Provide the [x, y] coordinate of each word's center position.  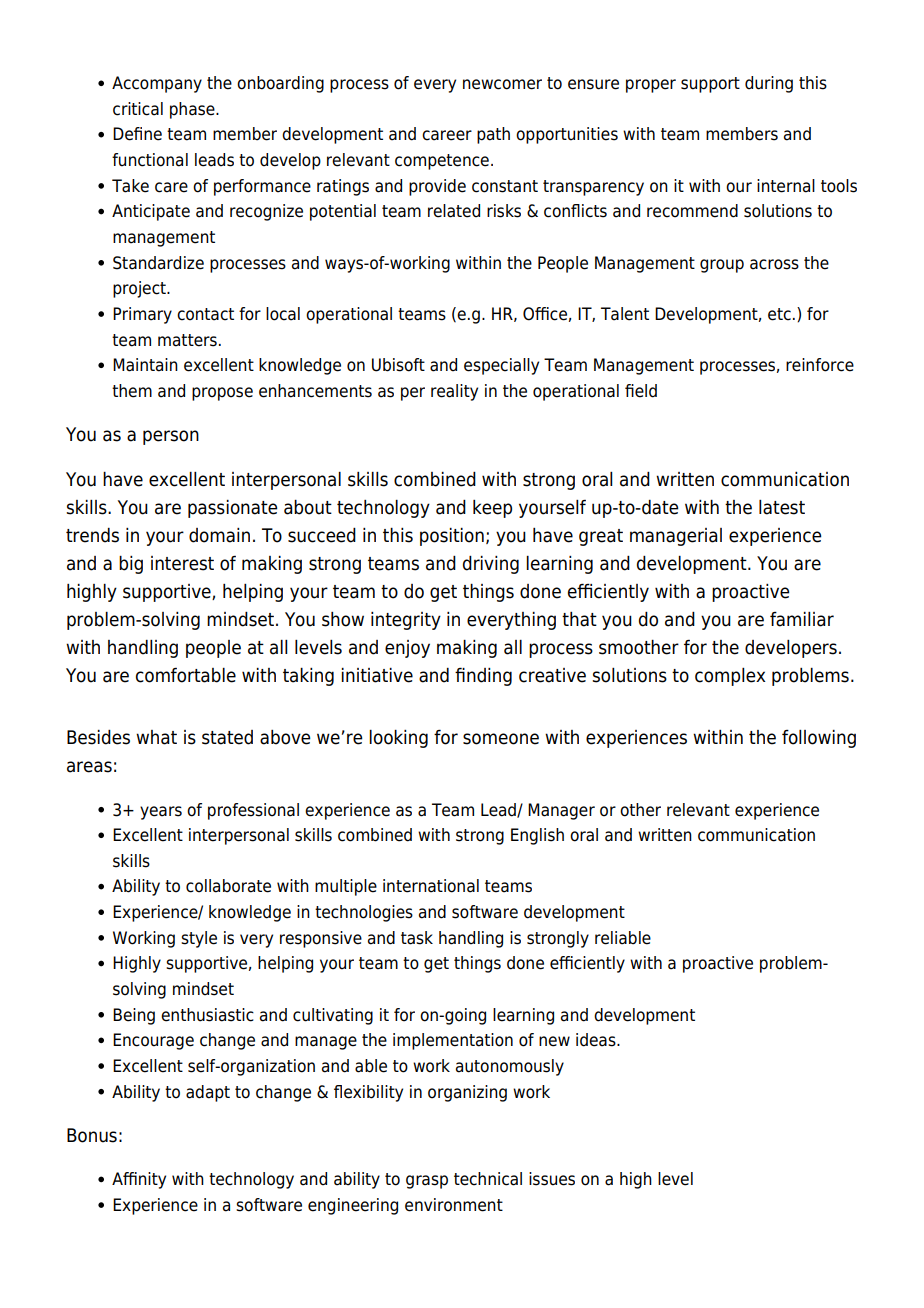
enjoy [407, 649]
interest [182, 563]
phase [193, 110]
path [493, 135]
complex [730, 677]
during [769, 84]
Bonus [92, 1135]
